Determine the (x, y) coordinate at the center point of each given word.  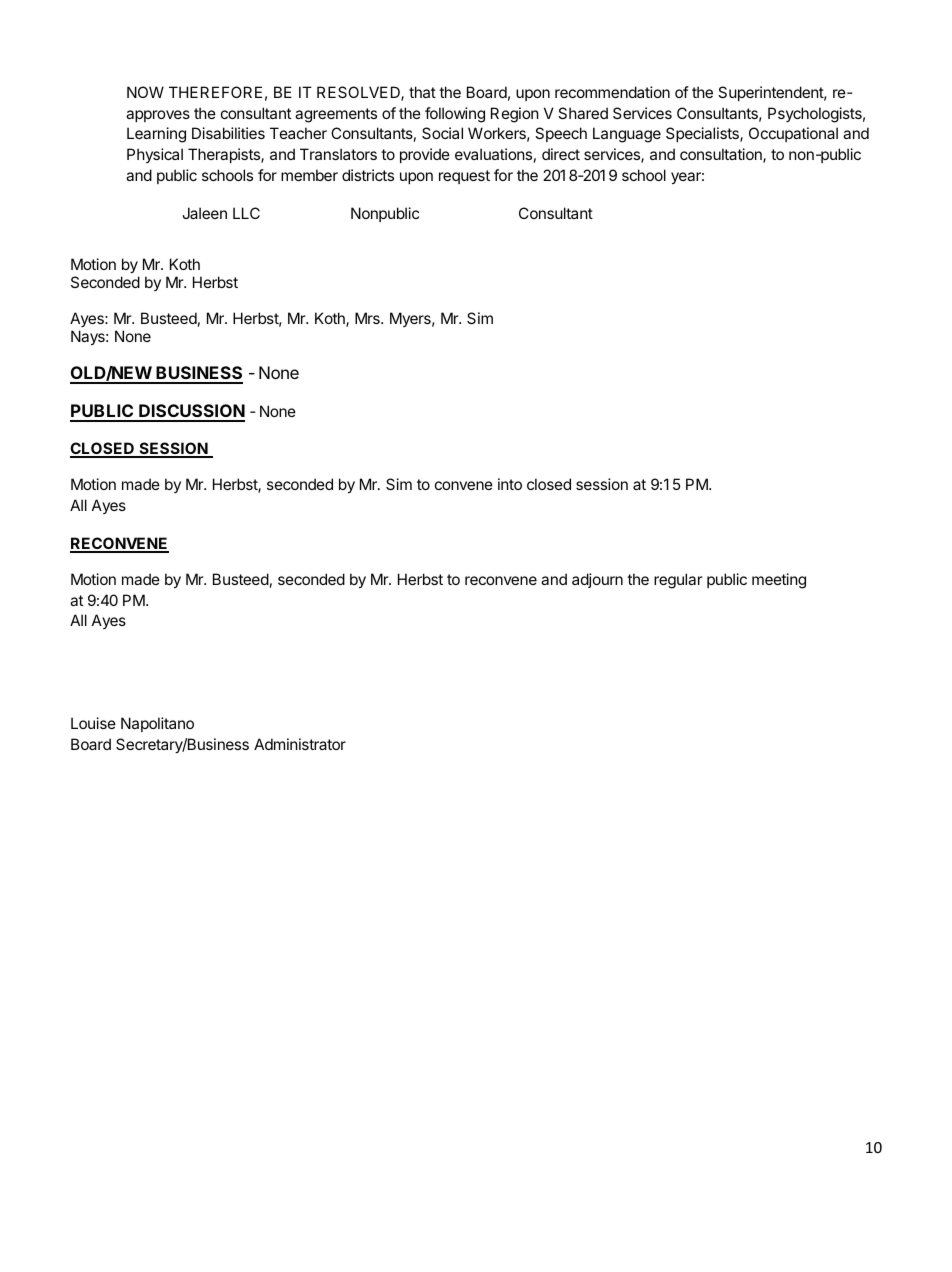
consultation (722, 155)
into (510, 484)
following (455, 115)
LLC (246, 213)
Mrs (368, 318)
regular (678, 581)
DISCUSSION (191, 412)
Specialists (703, 134)
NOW (145, 92)
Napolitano (157, 724)
